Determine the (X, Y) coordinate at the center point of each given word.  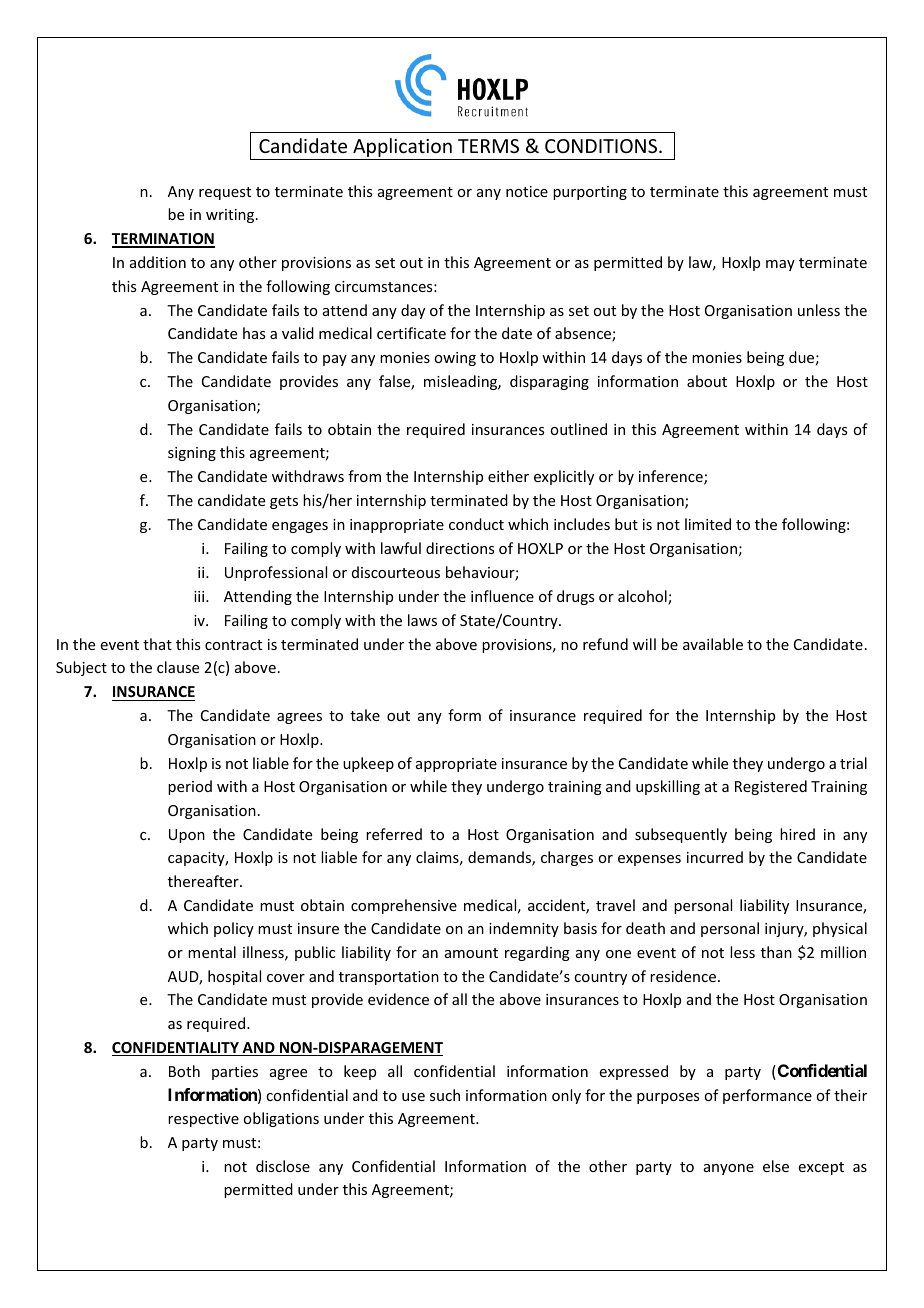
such (445, 1095)
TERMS (488, 146)
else (776, 1166)
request (225, 193)
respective (203, 1120)
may (780, 265)
